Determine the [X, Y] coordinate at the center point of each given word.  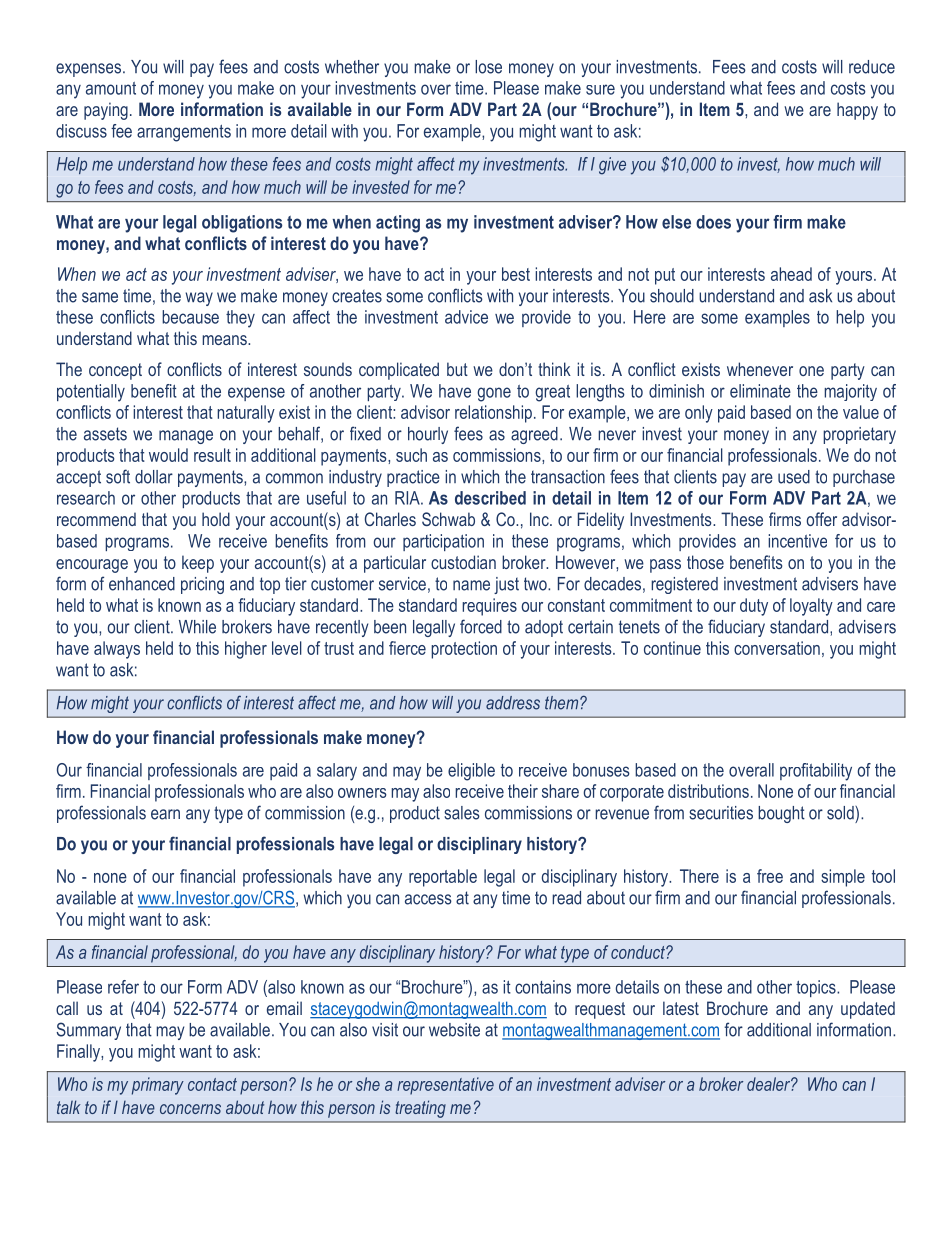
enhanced [142, 584]
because [190, 317]
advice [466, 317]
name [471, 585]
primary [158, 1086]
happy [857, 111]
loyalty [811, 607]
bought [781, 814]
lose [488, 67]
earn [165, 814]
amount [111, 88]
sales [462, 813]
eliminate [760, 391]
